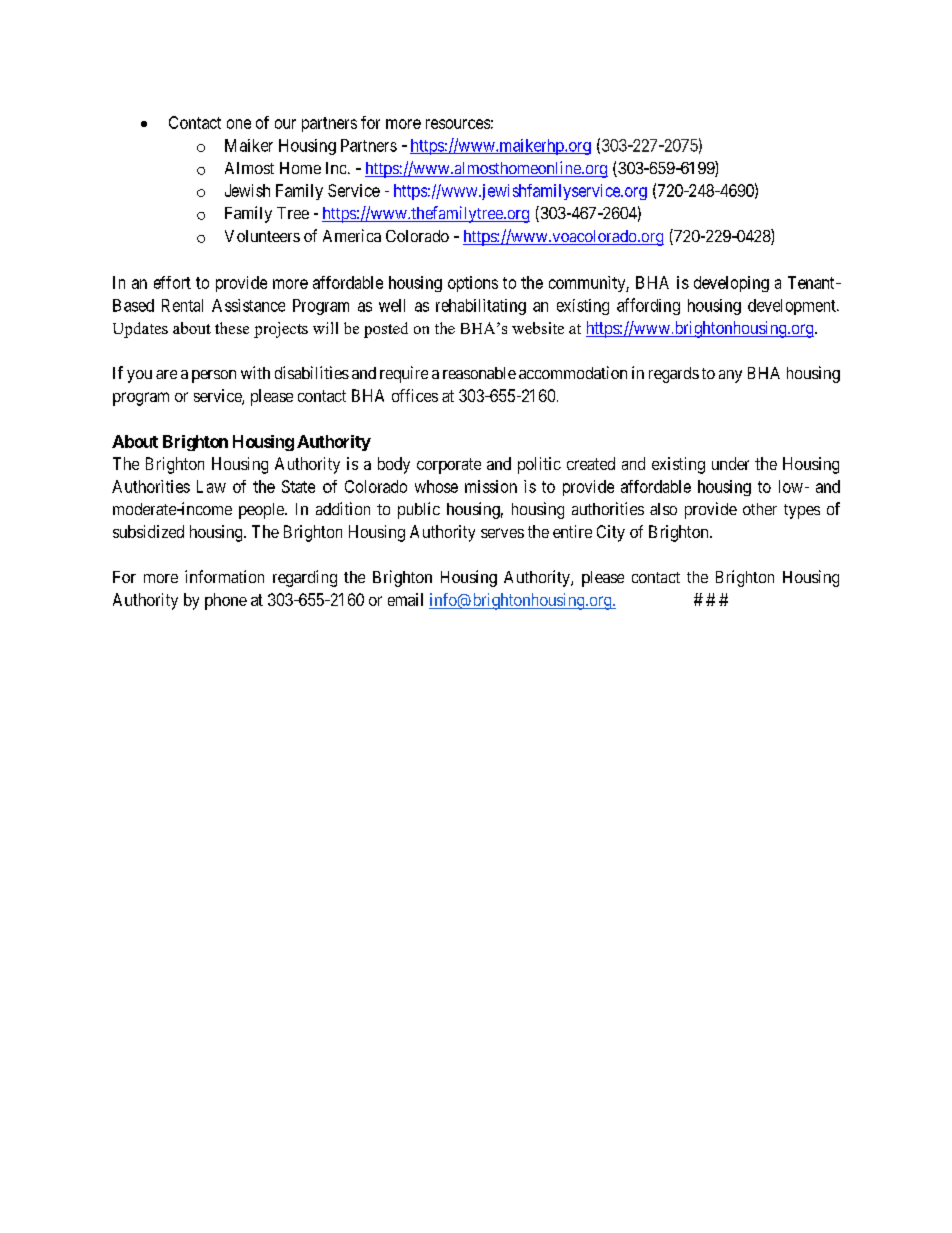 The width and height of the page is (952, 1233). What do you see at coordinates (352, 235) in the page?
I see `America` at bounding box center [352, 235].
